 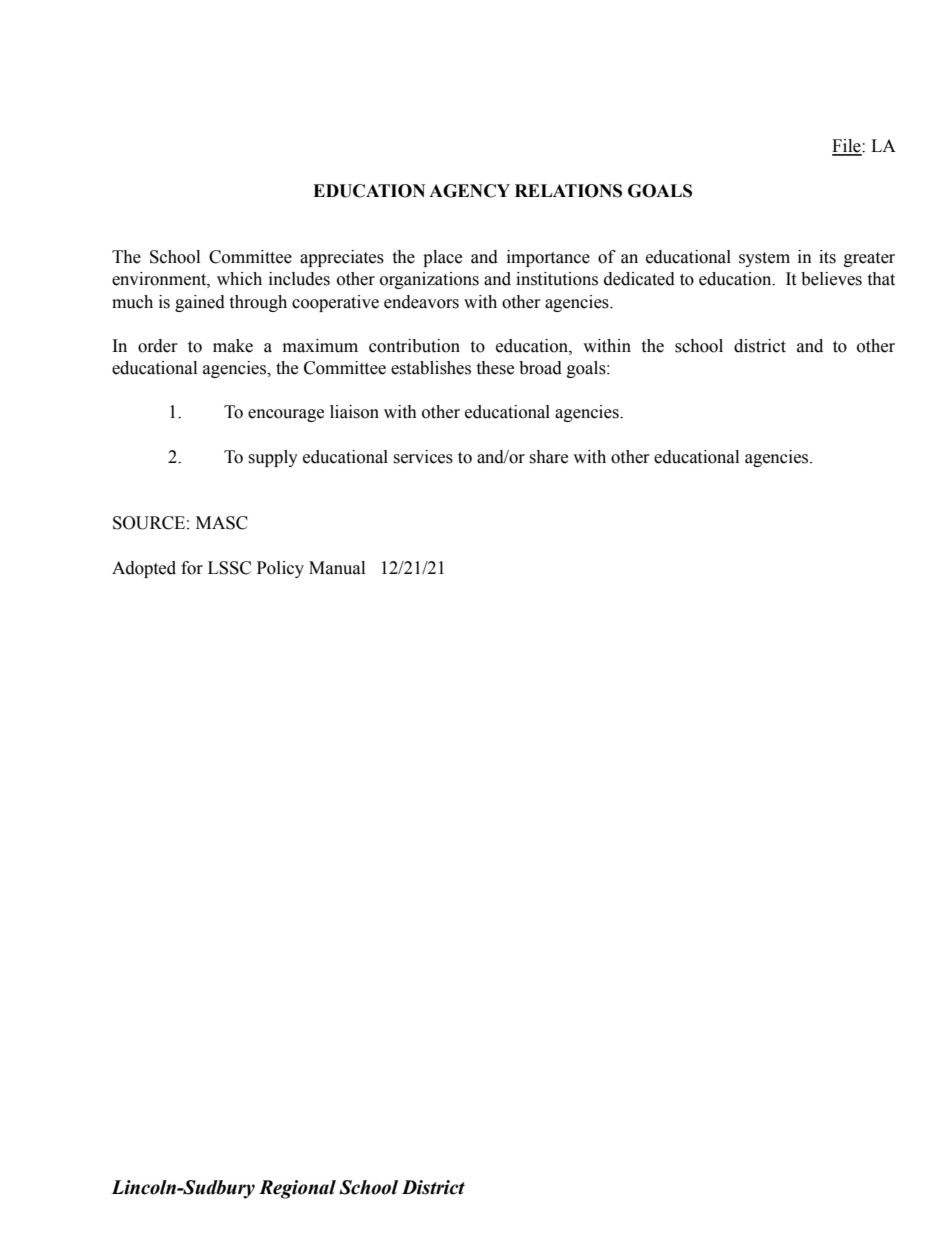 What do you see at coordinates (469, 191) in the image?
I see `AGENCY` at bounding box center [469, 191].
